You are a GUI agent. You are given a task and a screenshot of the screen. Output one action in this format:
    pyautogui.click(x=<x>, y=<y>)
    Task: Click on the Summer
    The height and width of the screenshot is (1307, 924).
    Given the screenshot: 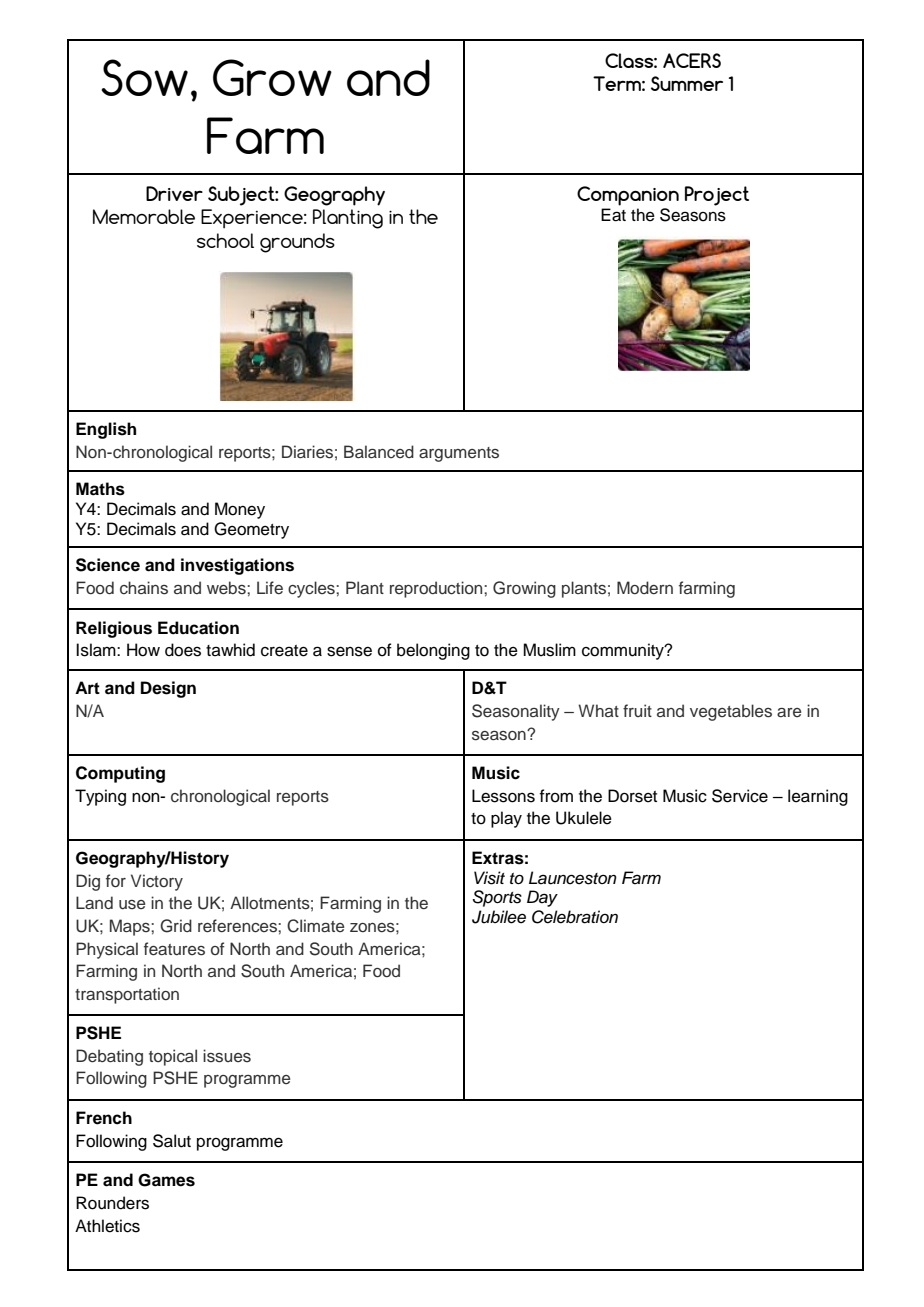 What is the action you would take?
    pyautogui.click(x=687, y=83)
